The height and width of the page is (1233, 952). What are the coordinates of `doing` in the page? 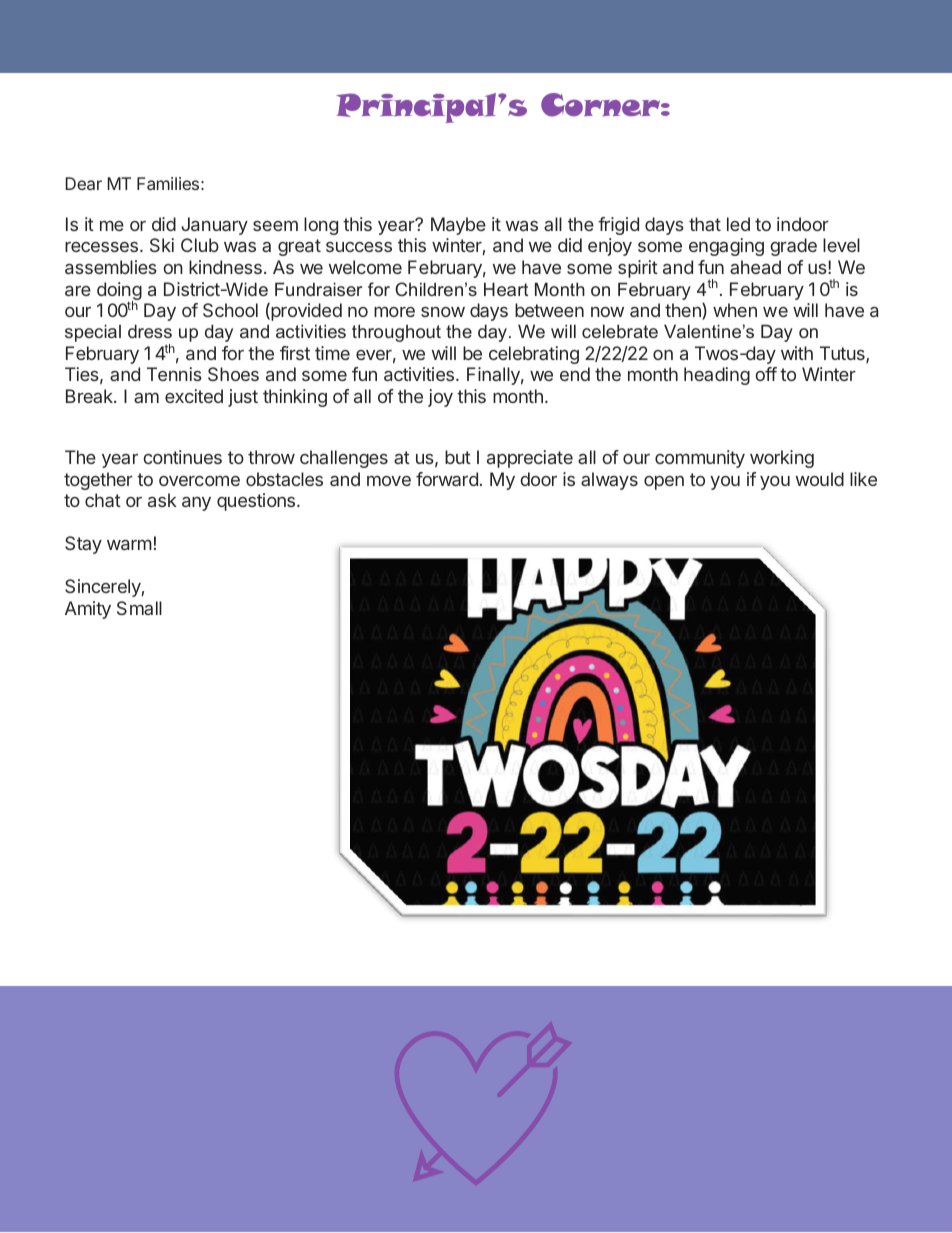 It's located at (119, 292).
